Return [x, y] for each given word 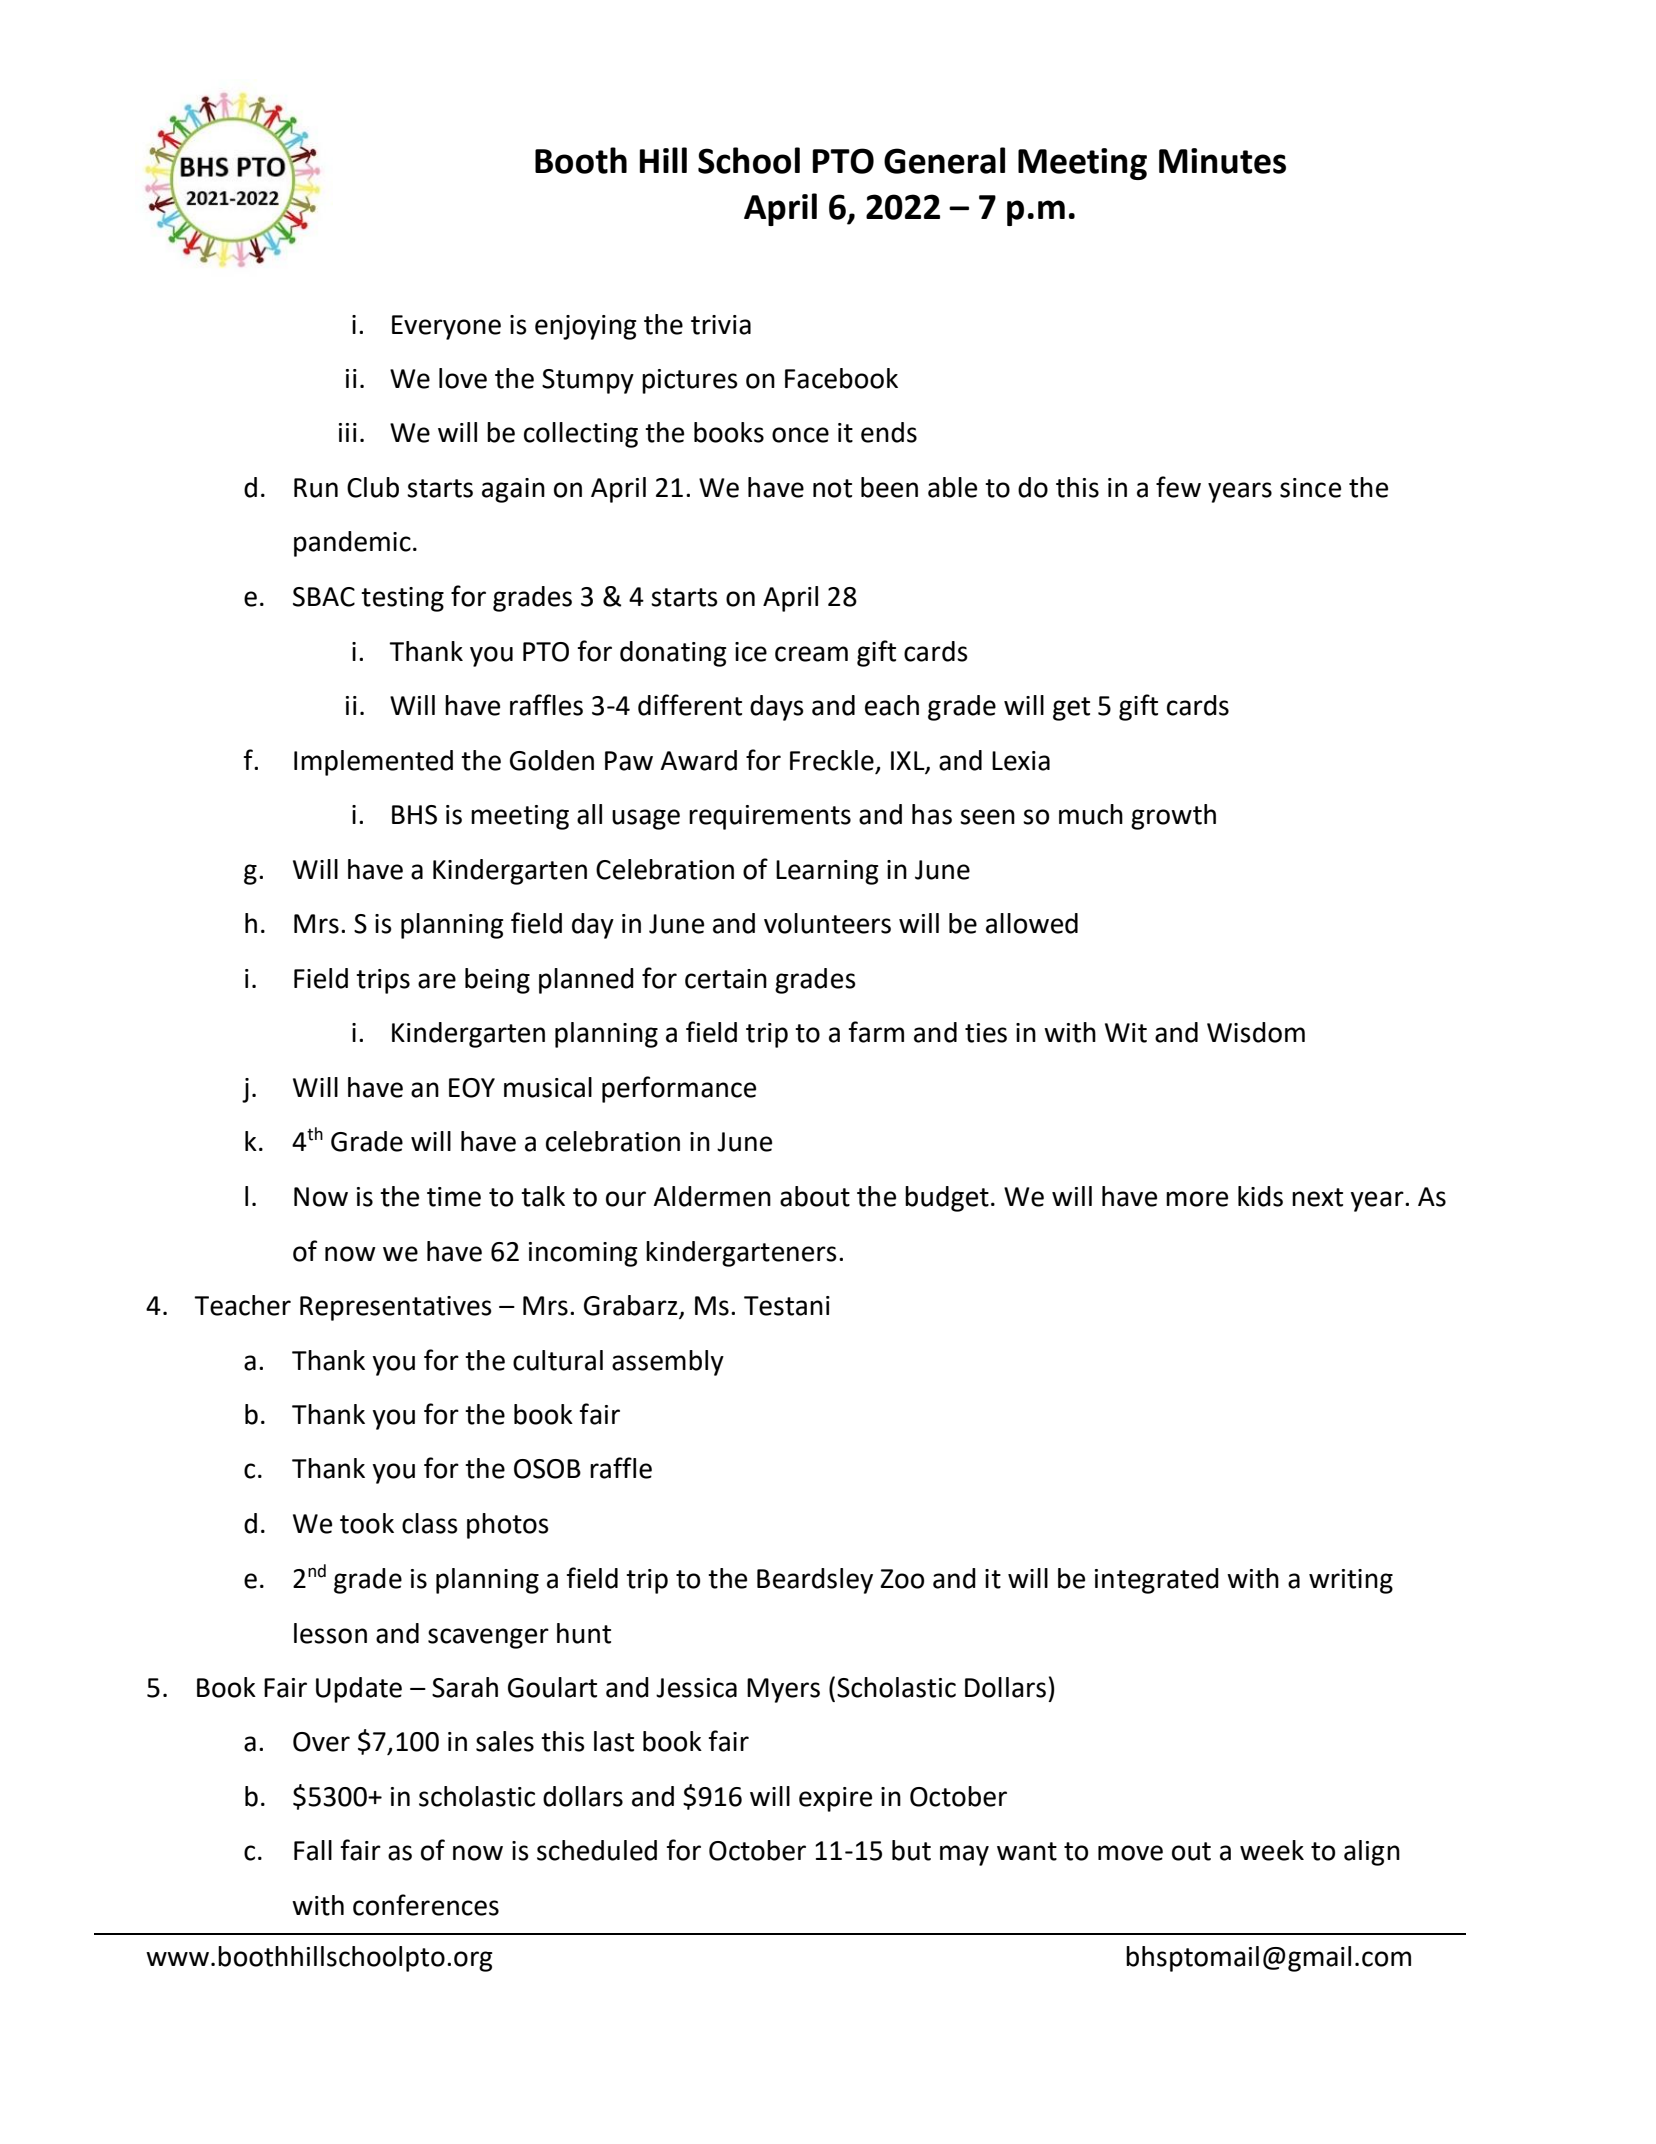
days [777, 708]
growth [1173, 817]
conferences [426, 1905]
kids [1260, 1196]
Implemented [373, 763]
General [944, 160]
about [815, 1196]
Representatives [396, 1308]
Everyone [446, 327]
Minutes [1222, 161]
